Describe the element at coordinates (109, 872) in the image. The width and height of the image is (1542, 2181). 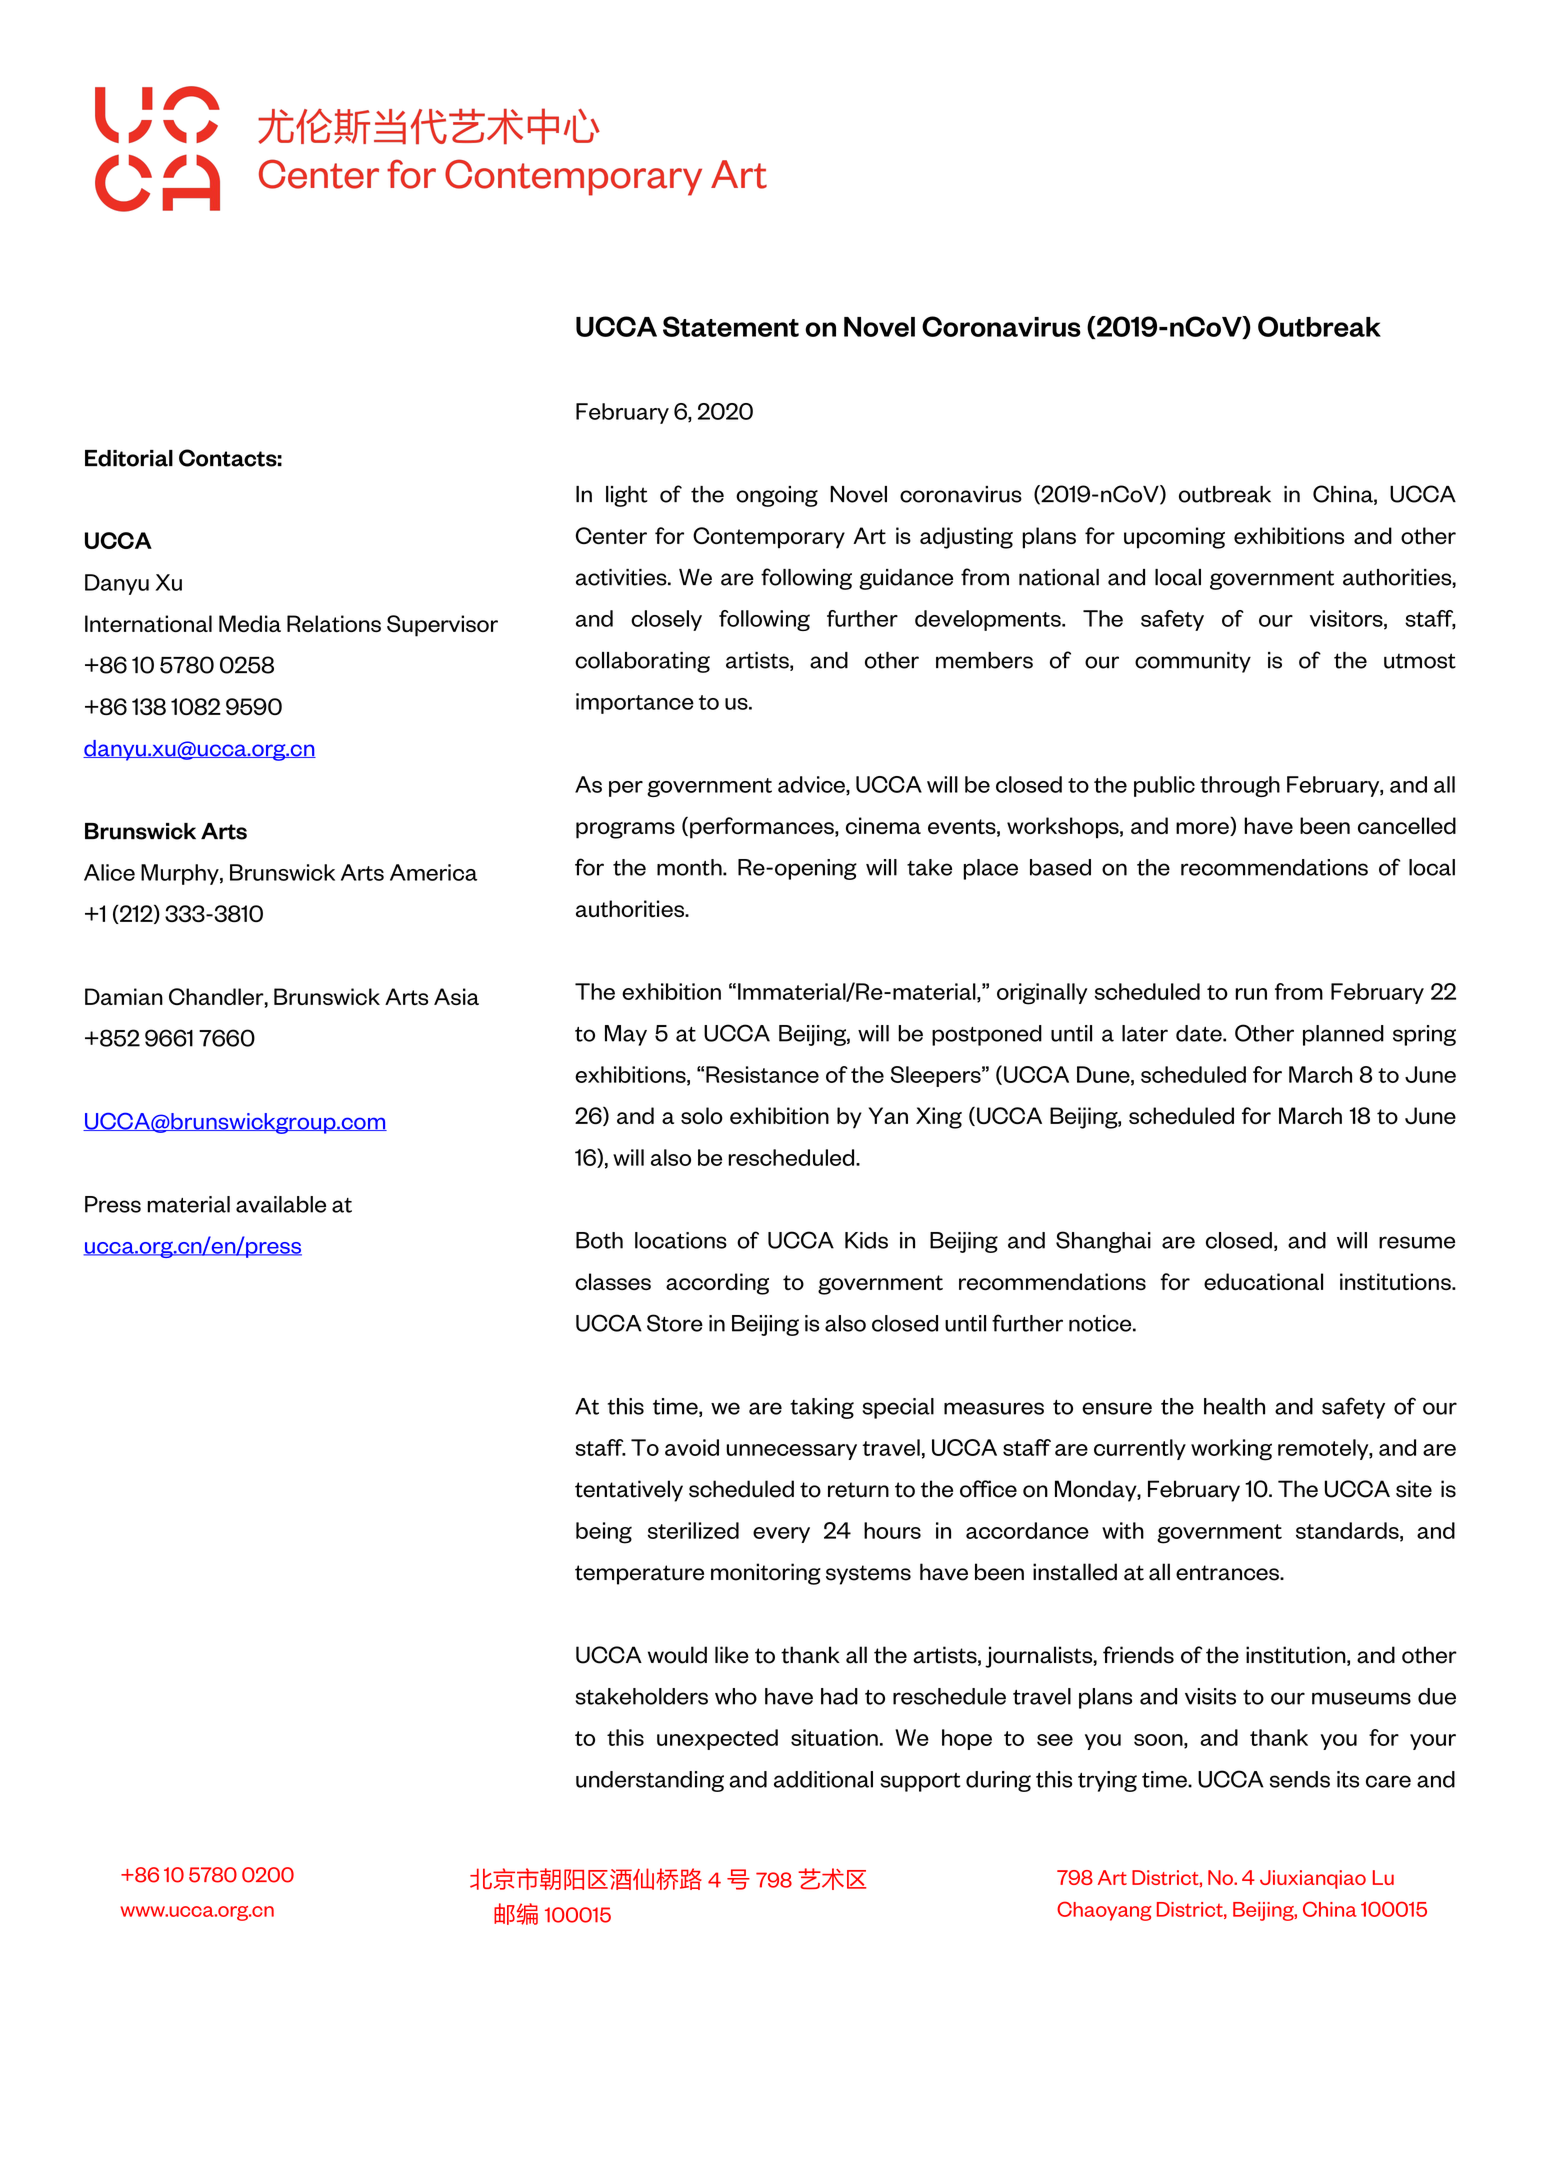
I see `Alice` at that location.
